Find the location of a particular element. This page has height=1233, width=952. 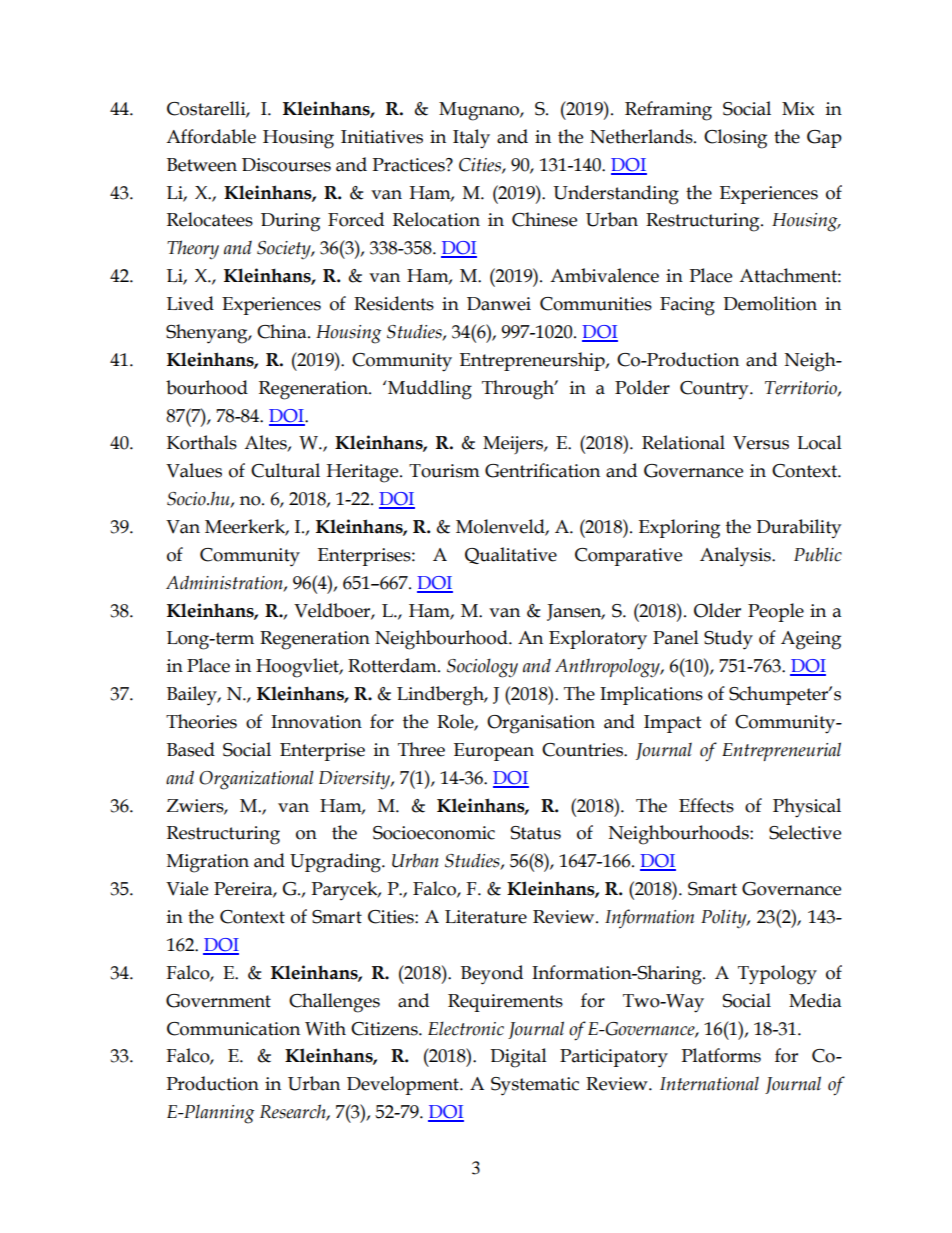

Closing is located at coordinates (735, 139).
